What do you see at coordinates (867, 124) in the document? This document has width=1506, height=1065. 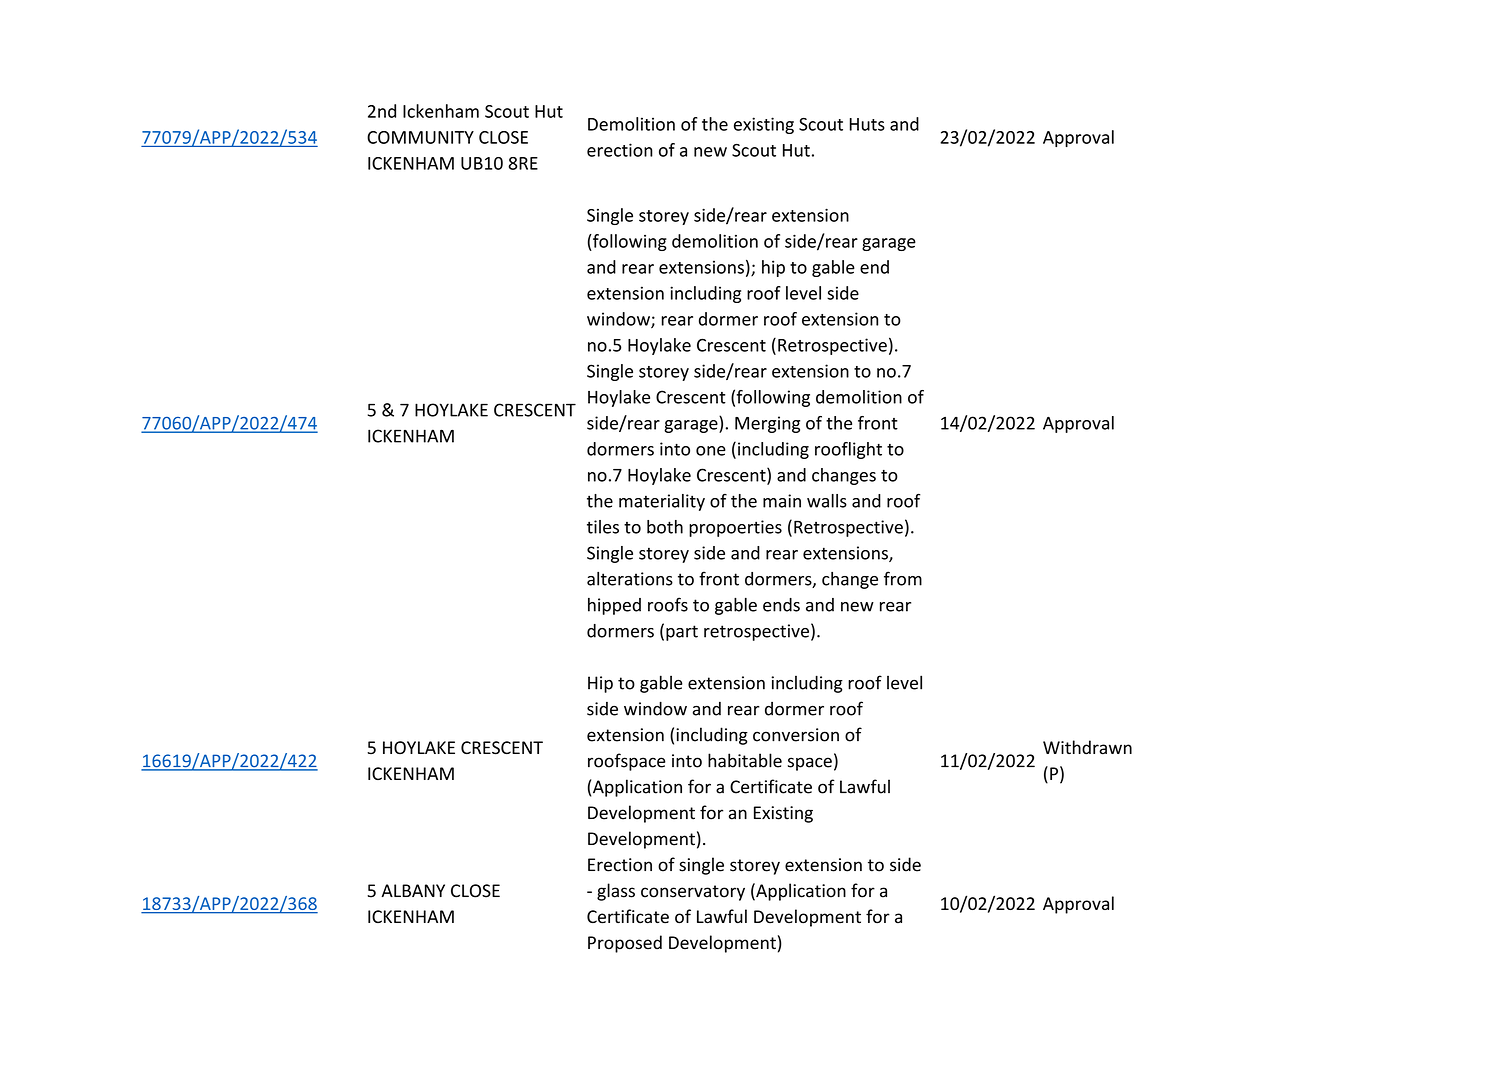 I see `Huts` at bounding box center [867, 124].
